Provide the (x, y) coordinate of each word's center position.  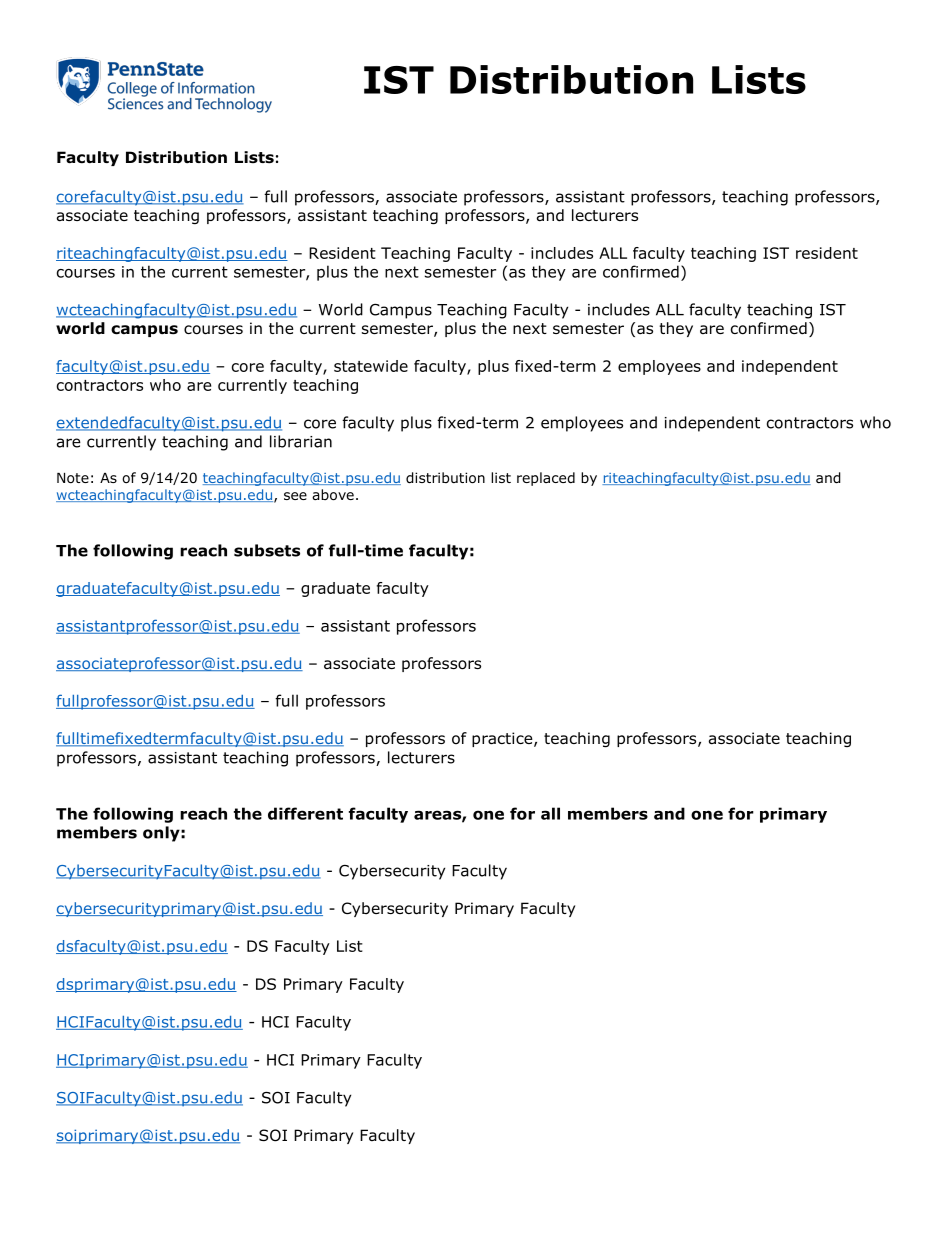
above (333, 495)
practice (503, 739)
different (305, 813)
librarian (301, 441)
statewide (371, 366)
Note (73, 478)
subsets (267, 550)
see (295, 496)
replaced (546, 479)
